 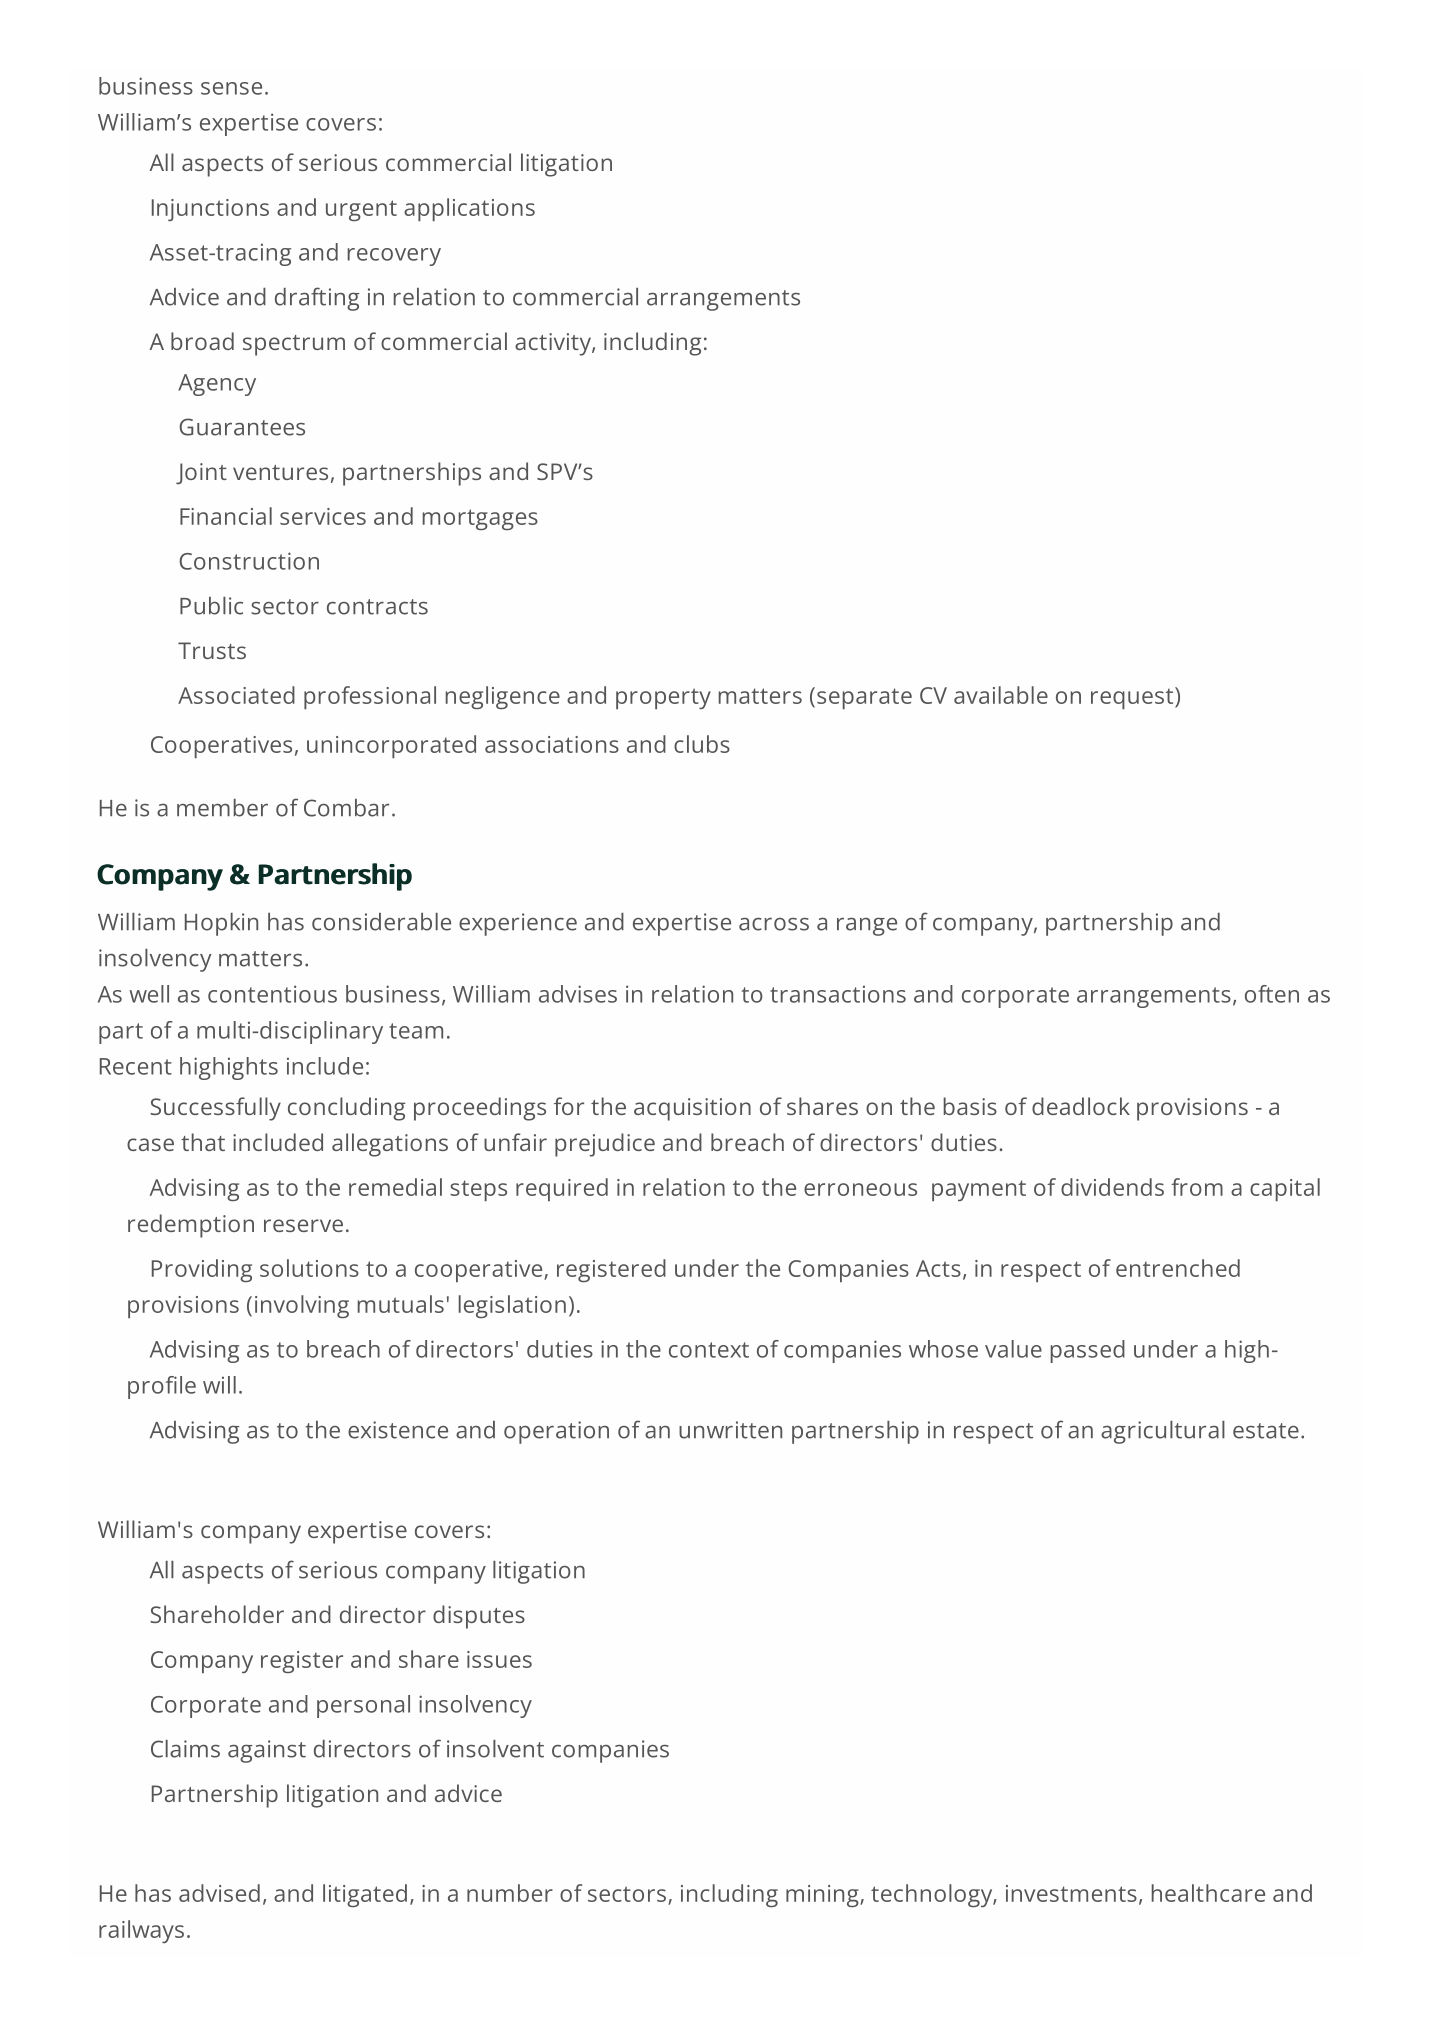 I want to click on advises, so click(x=578, y=994).
